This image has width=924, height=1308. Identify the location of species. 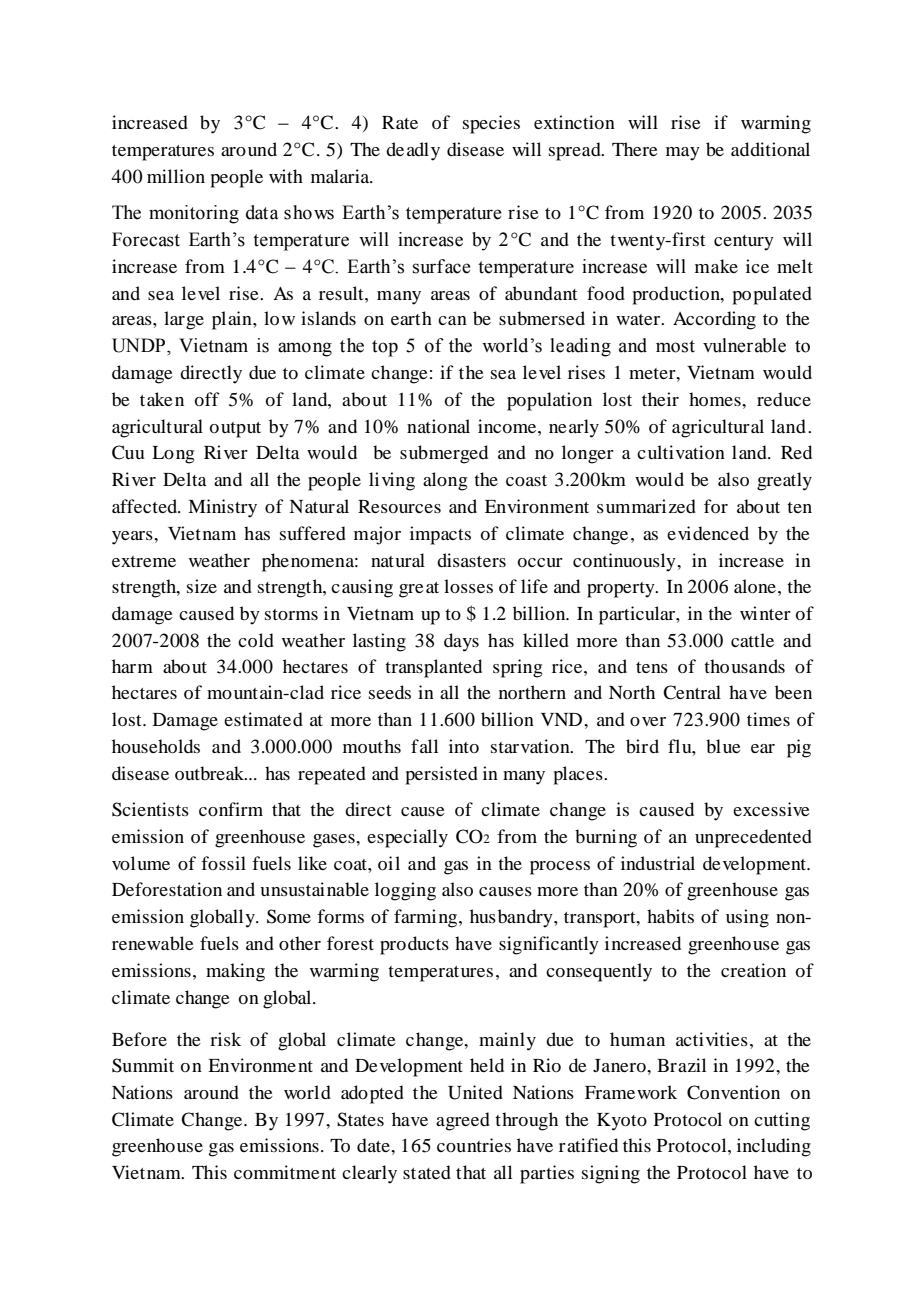
(491, 124).
